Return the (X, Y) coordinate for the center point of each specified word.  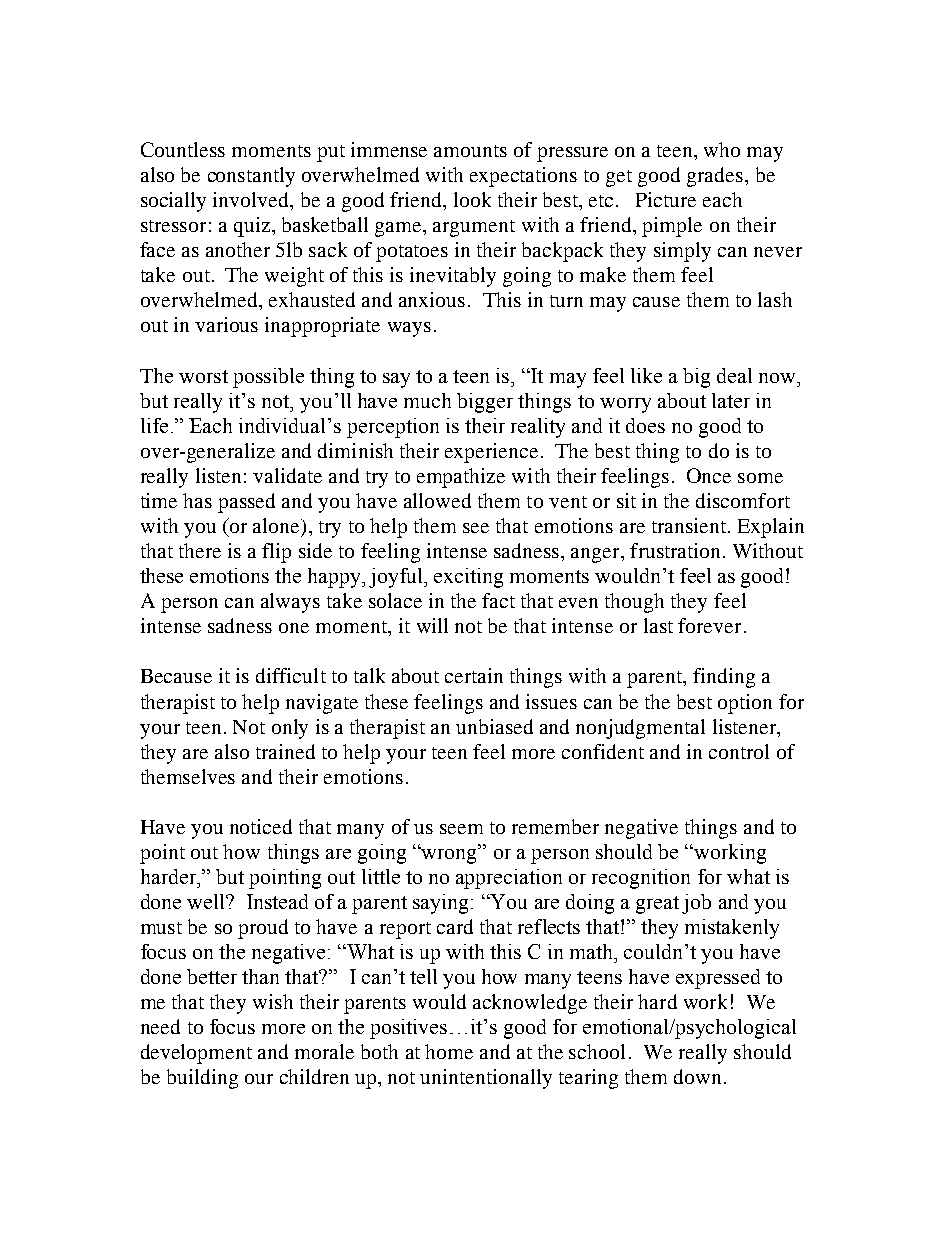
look (472, 199)
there (200, 550)
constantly (251, 177)
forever (709, 625)
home (449, 1051)
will (432, 625)
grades (716, 177)
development (196, 1054)
